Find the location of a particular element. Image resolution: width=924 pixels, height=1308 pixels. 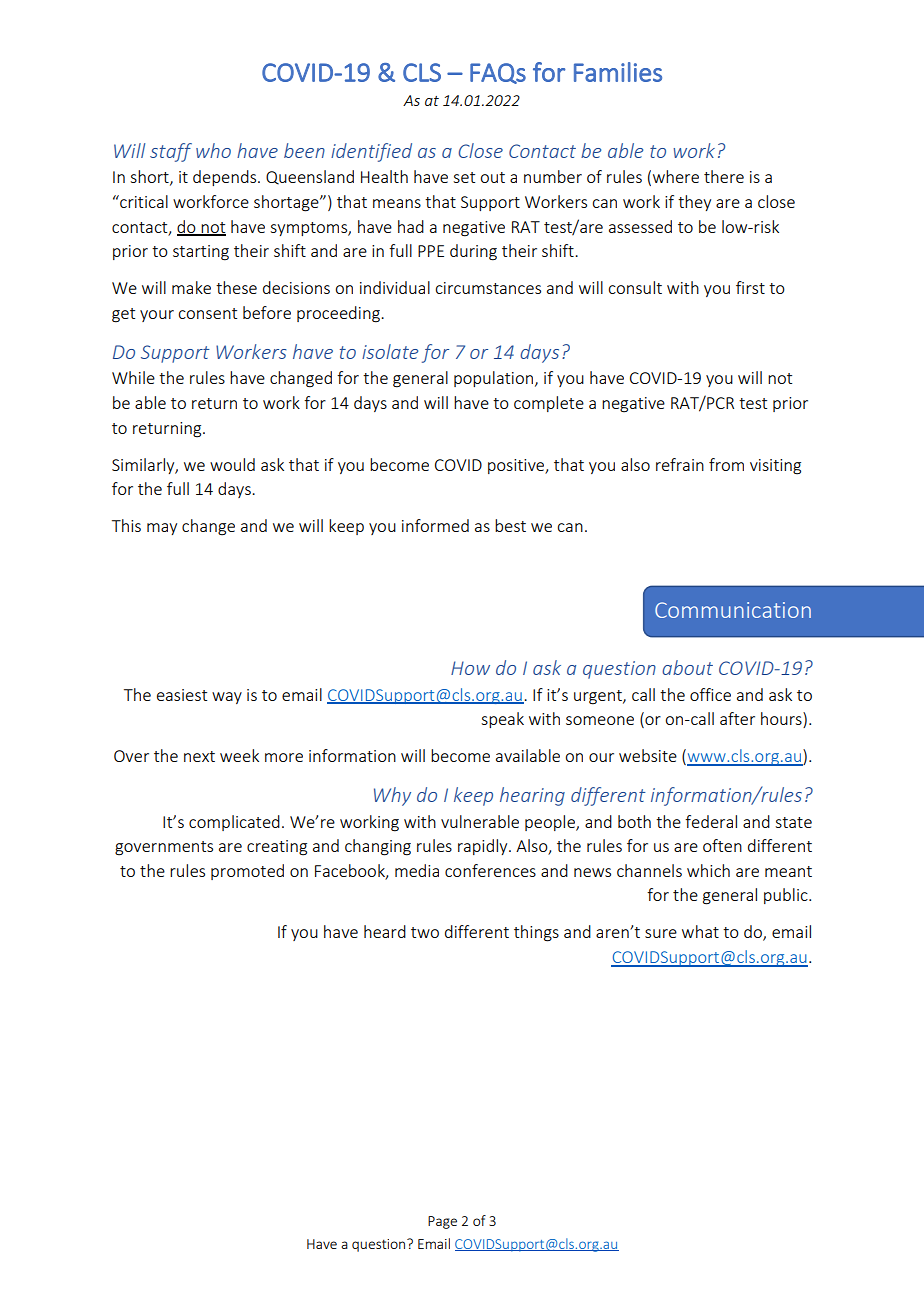

How is located at coordinates (470, 668).
